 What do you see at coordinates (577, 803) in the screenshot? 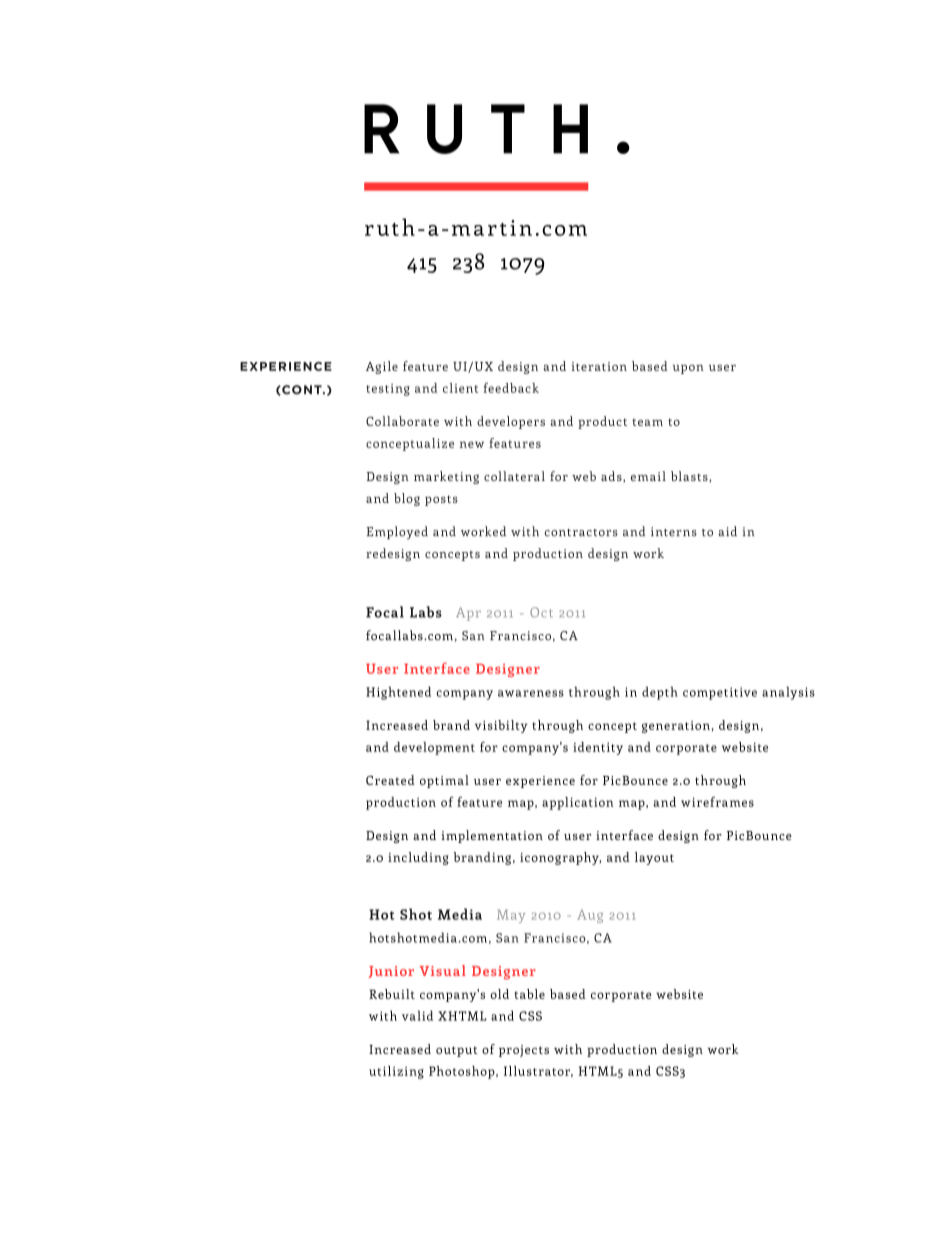
I see `application` at bounding box center [577, 803].
